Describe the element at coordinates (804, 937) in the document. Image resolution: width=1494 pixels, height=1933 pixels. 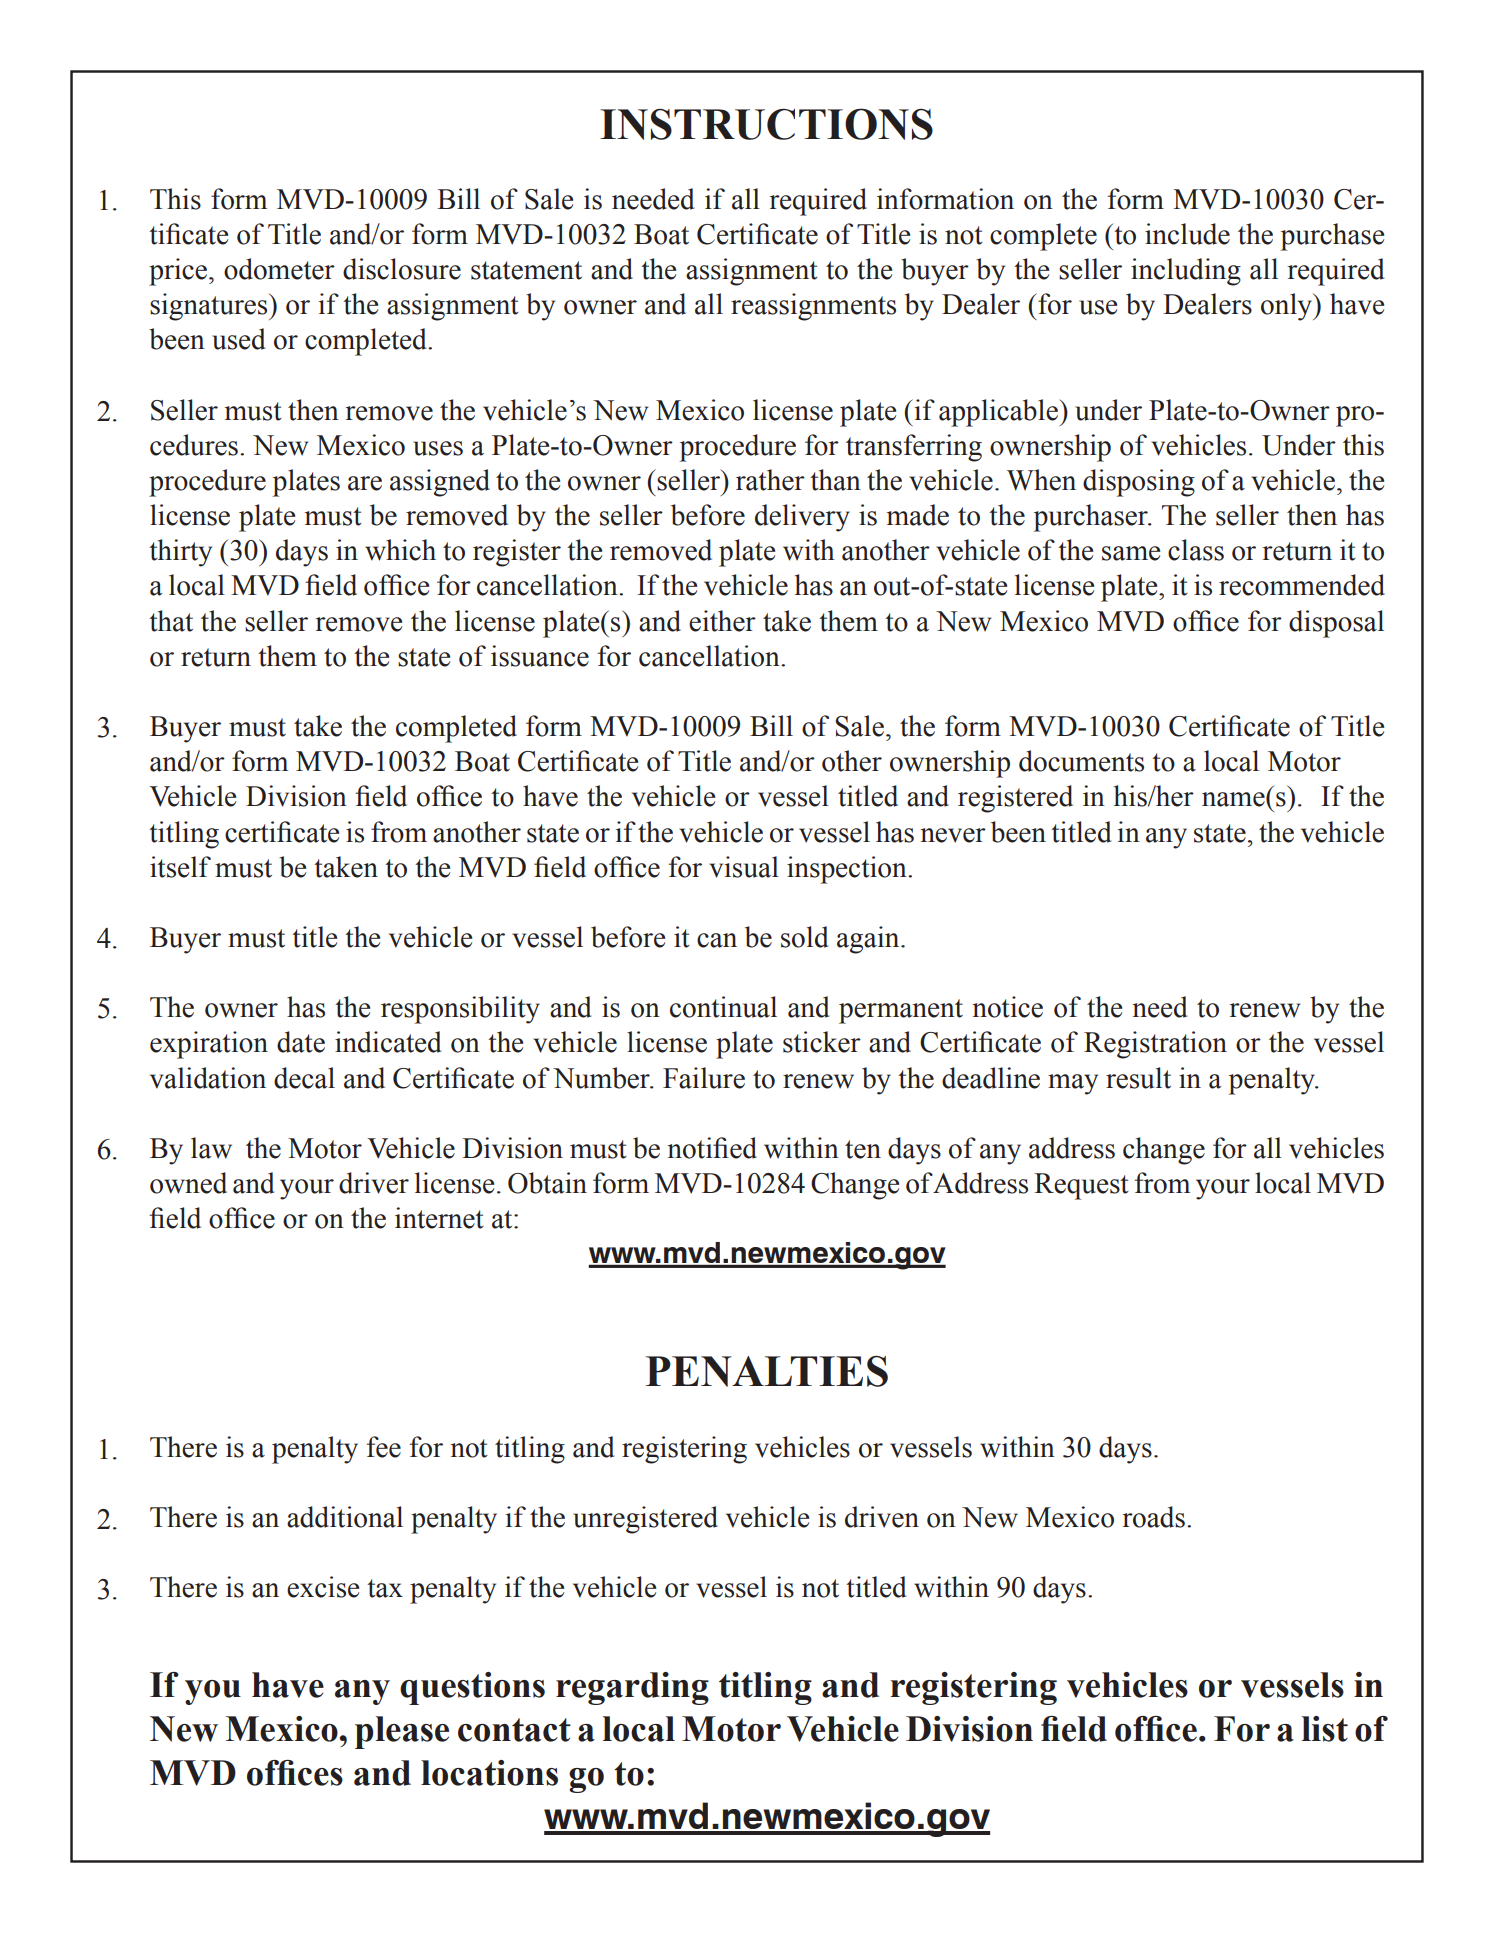
I see `sold` at that location.
